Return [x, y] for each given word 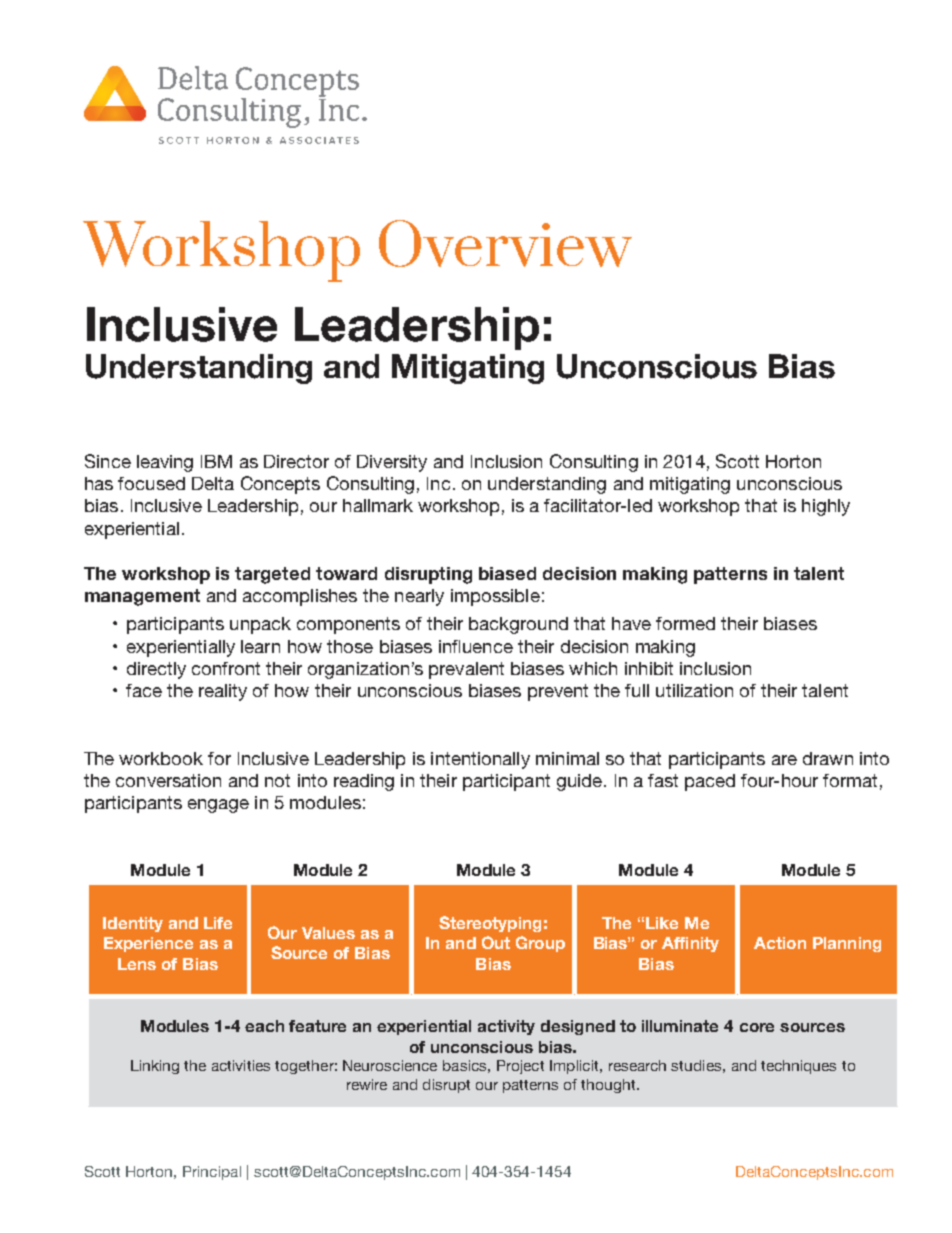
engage [218, 806]
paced [710, 782]
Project [520, 1067]
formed [685, 623]
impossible [495, 597]
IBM [216, 461]
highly [826, 507]
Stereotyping [490, 924]
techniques [798, 1067]
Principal [212, 1173]
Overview [505, 243]
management [142, 597]
